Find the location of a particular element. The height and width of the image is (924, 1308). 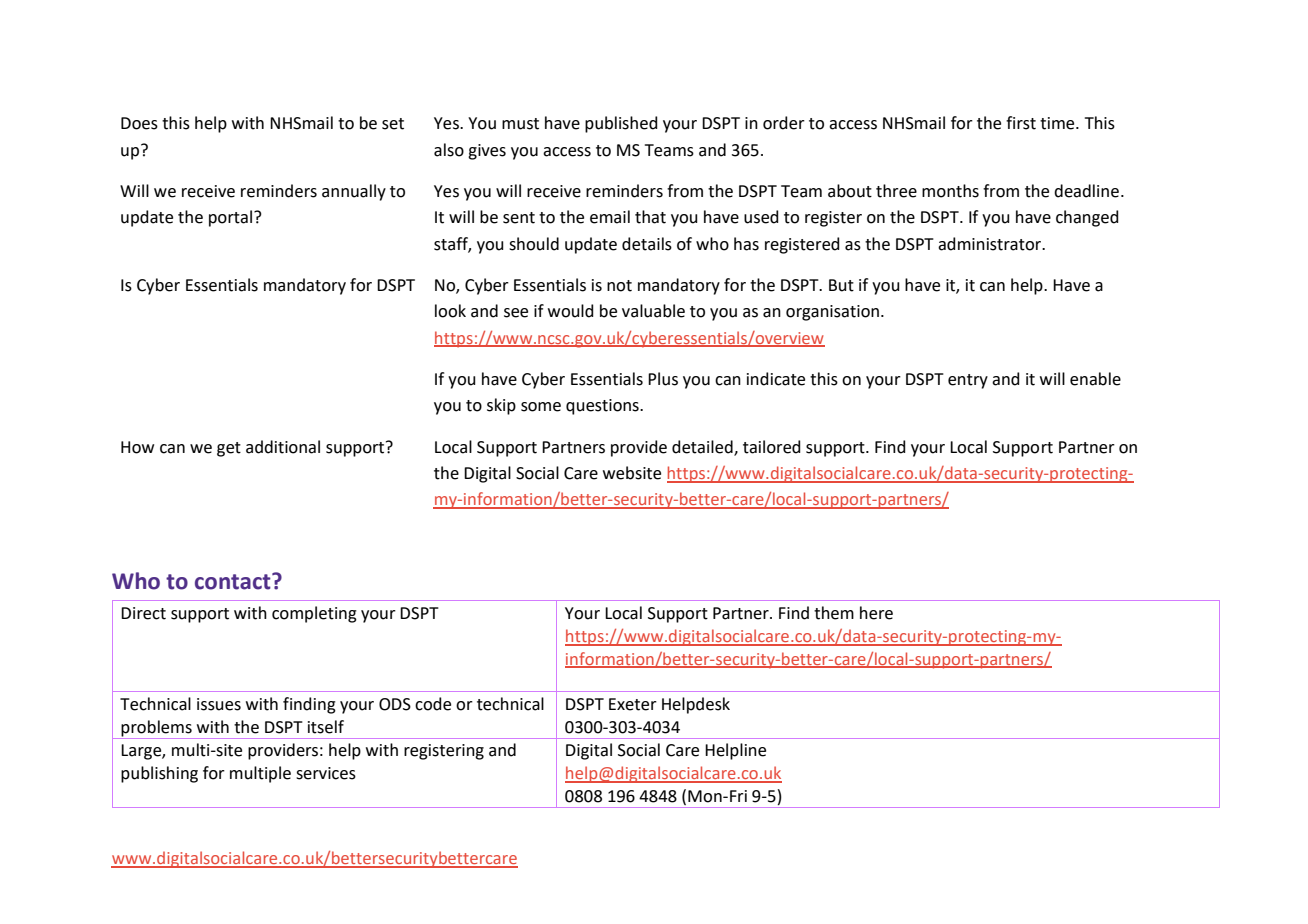

Does is located at coordinates (139, 123).
